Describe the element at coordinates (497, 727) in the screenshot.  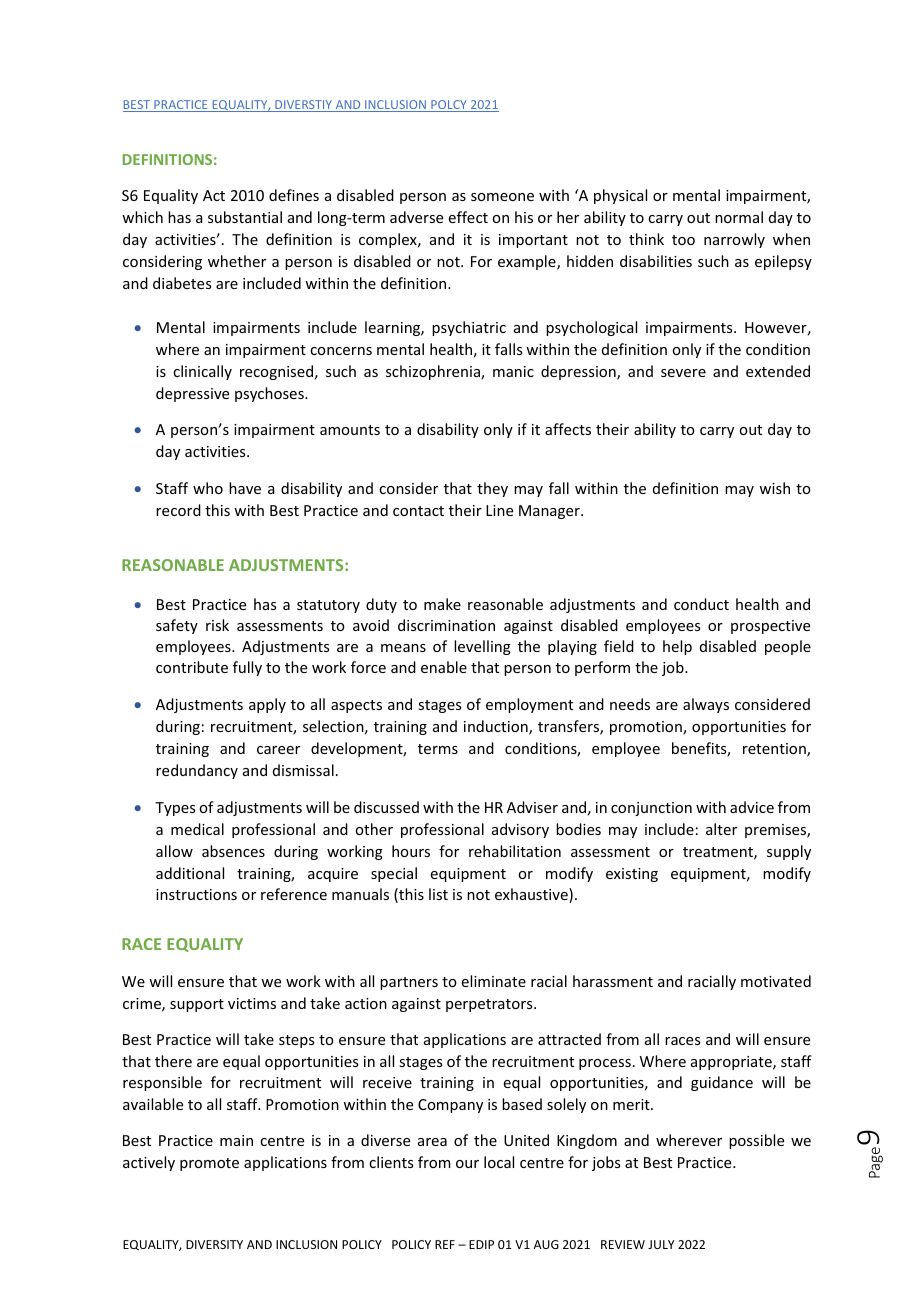
I see `induction` at that location.
